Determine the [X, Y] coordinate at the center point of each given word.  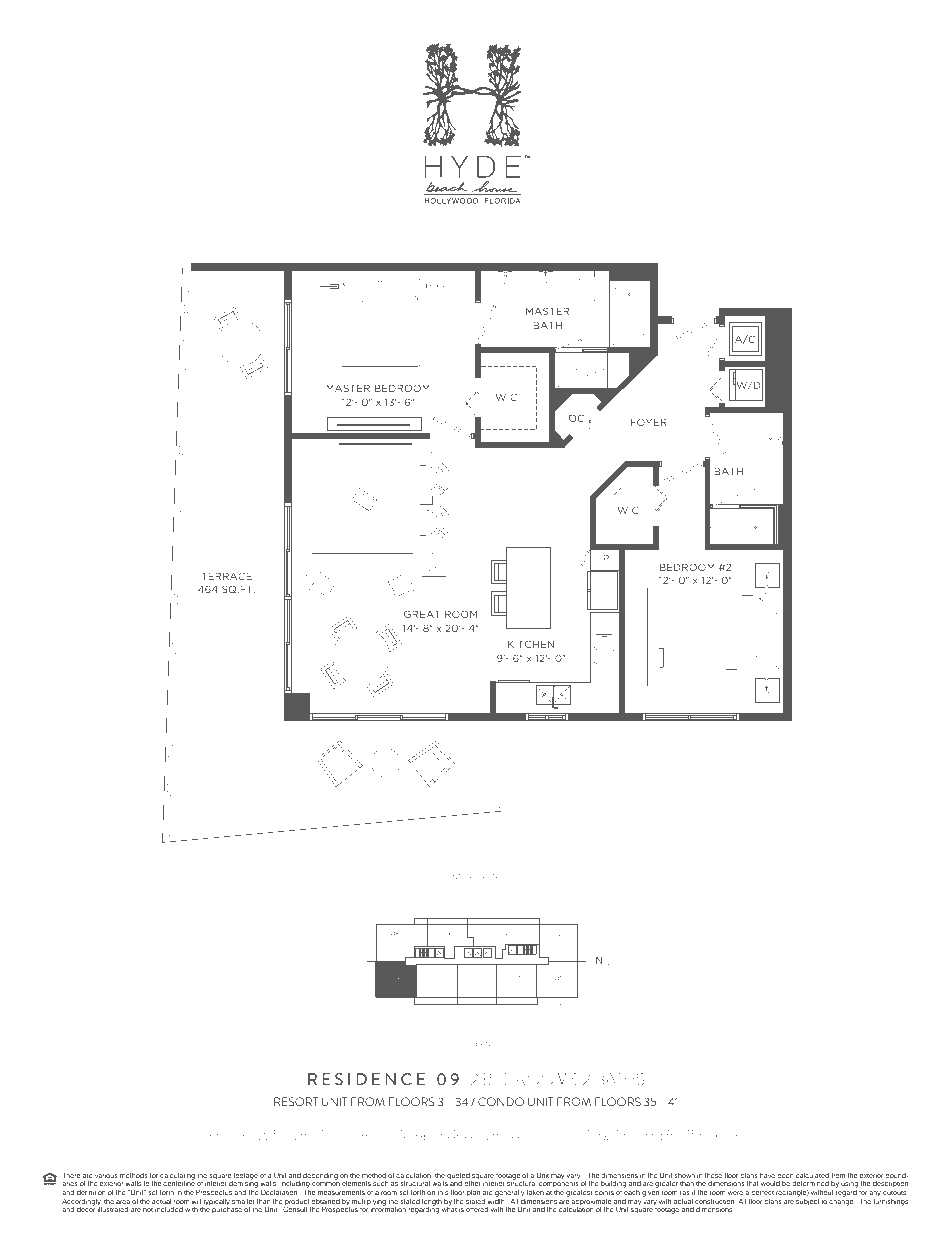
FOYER [649, 422]
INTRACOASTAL [477, 876]
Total [599, 1135]
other [473, 1183]
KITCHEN [531, 644]
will [196, 1201]
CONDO [501, 1101]
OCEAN [477, 1043]
